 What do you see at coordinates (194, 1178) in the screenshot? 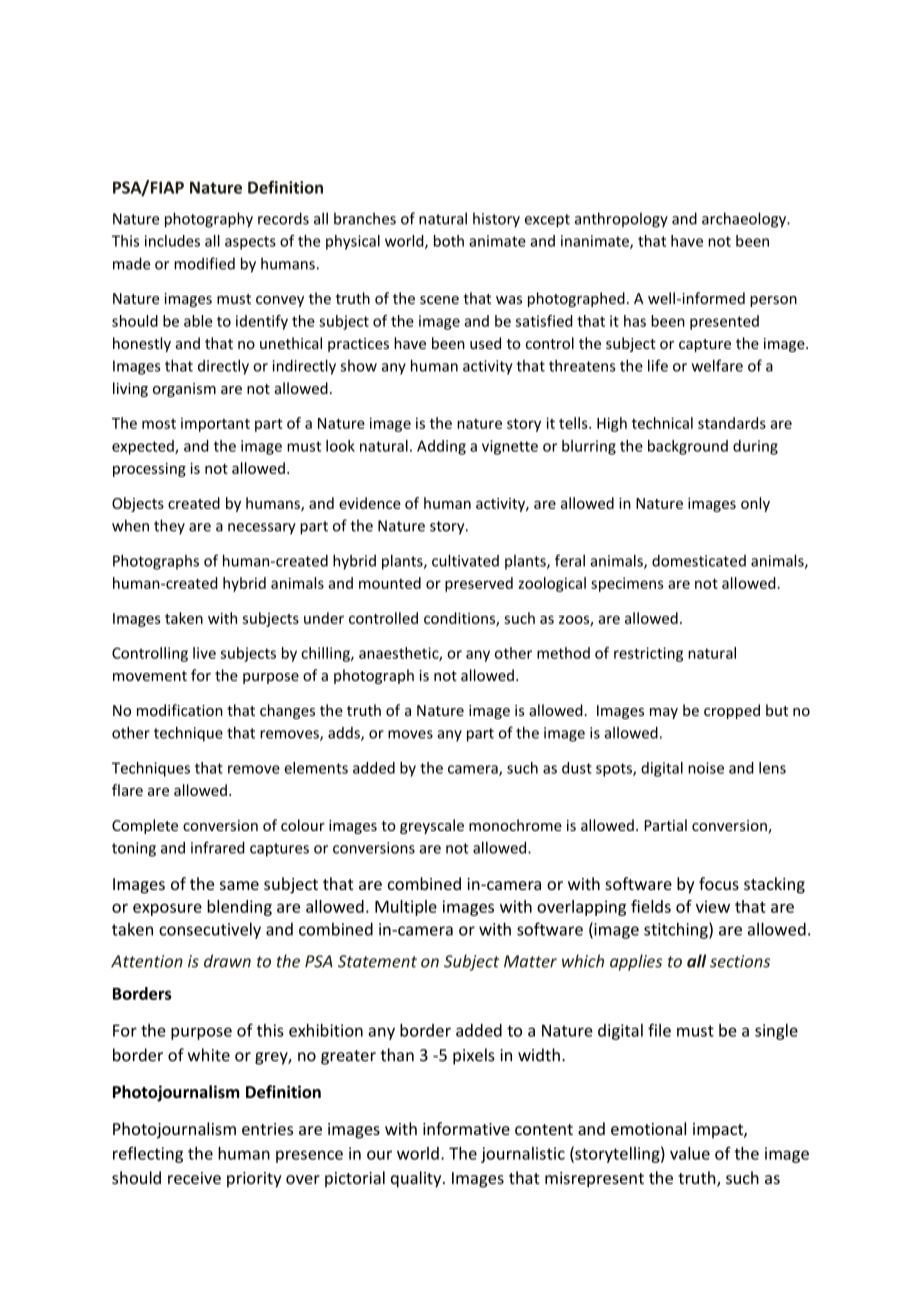
I see `receive` at bounding box center [194, 1178].
